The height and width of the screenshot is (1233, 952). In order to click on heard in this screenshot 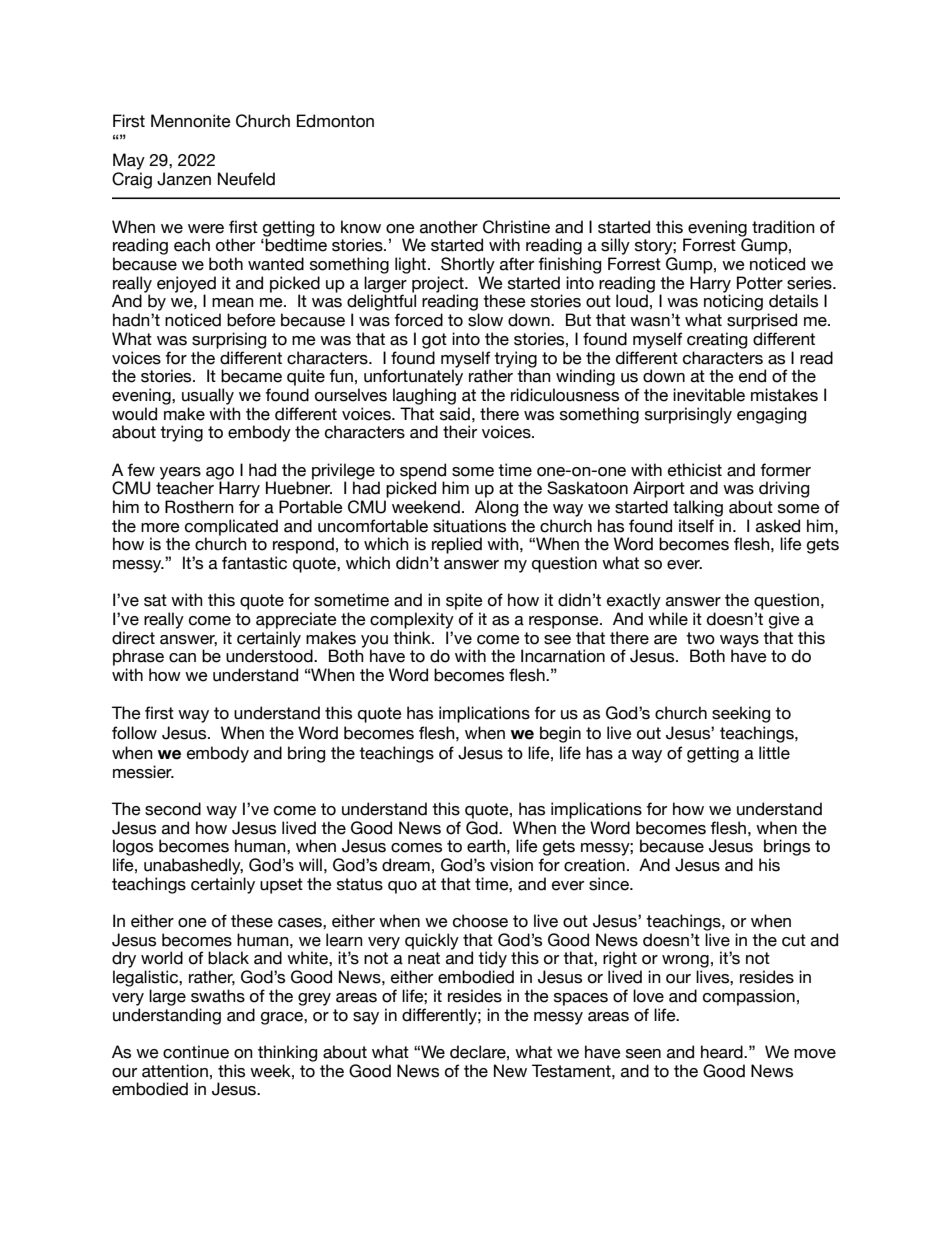, I will do `click(723, 1052)`.
